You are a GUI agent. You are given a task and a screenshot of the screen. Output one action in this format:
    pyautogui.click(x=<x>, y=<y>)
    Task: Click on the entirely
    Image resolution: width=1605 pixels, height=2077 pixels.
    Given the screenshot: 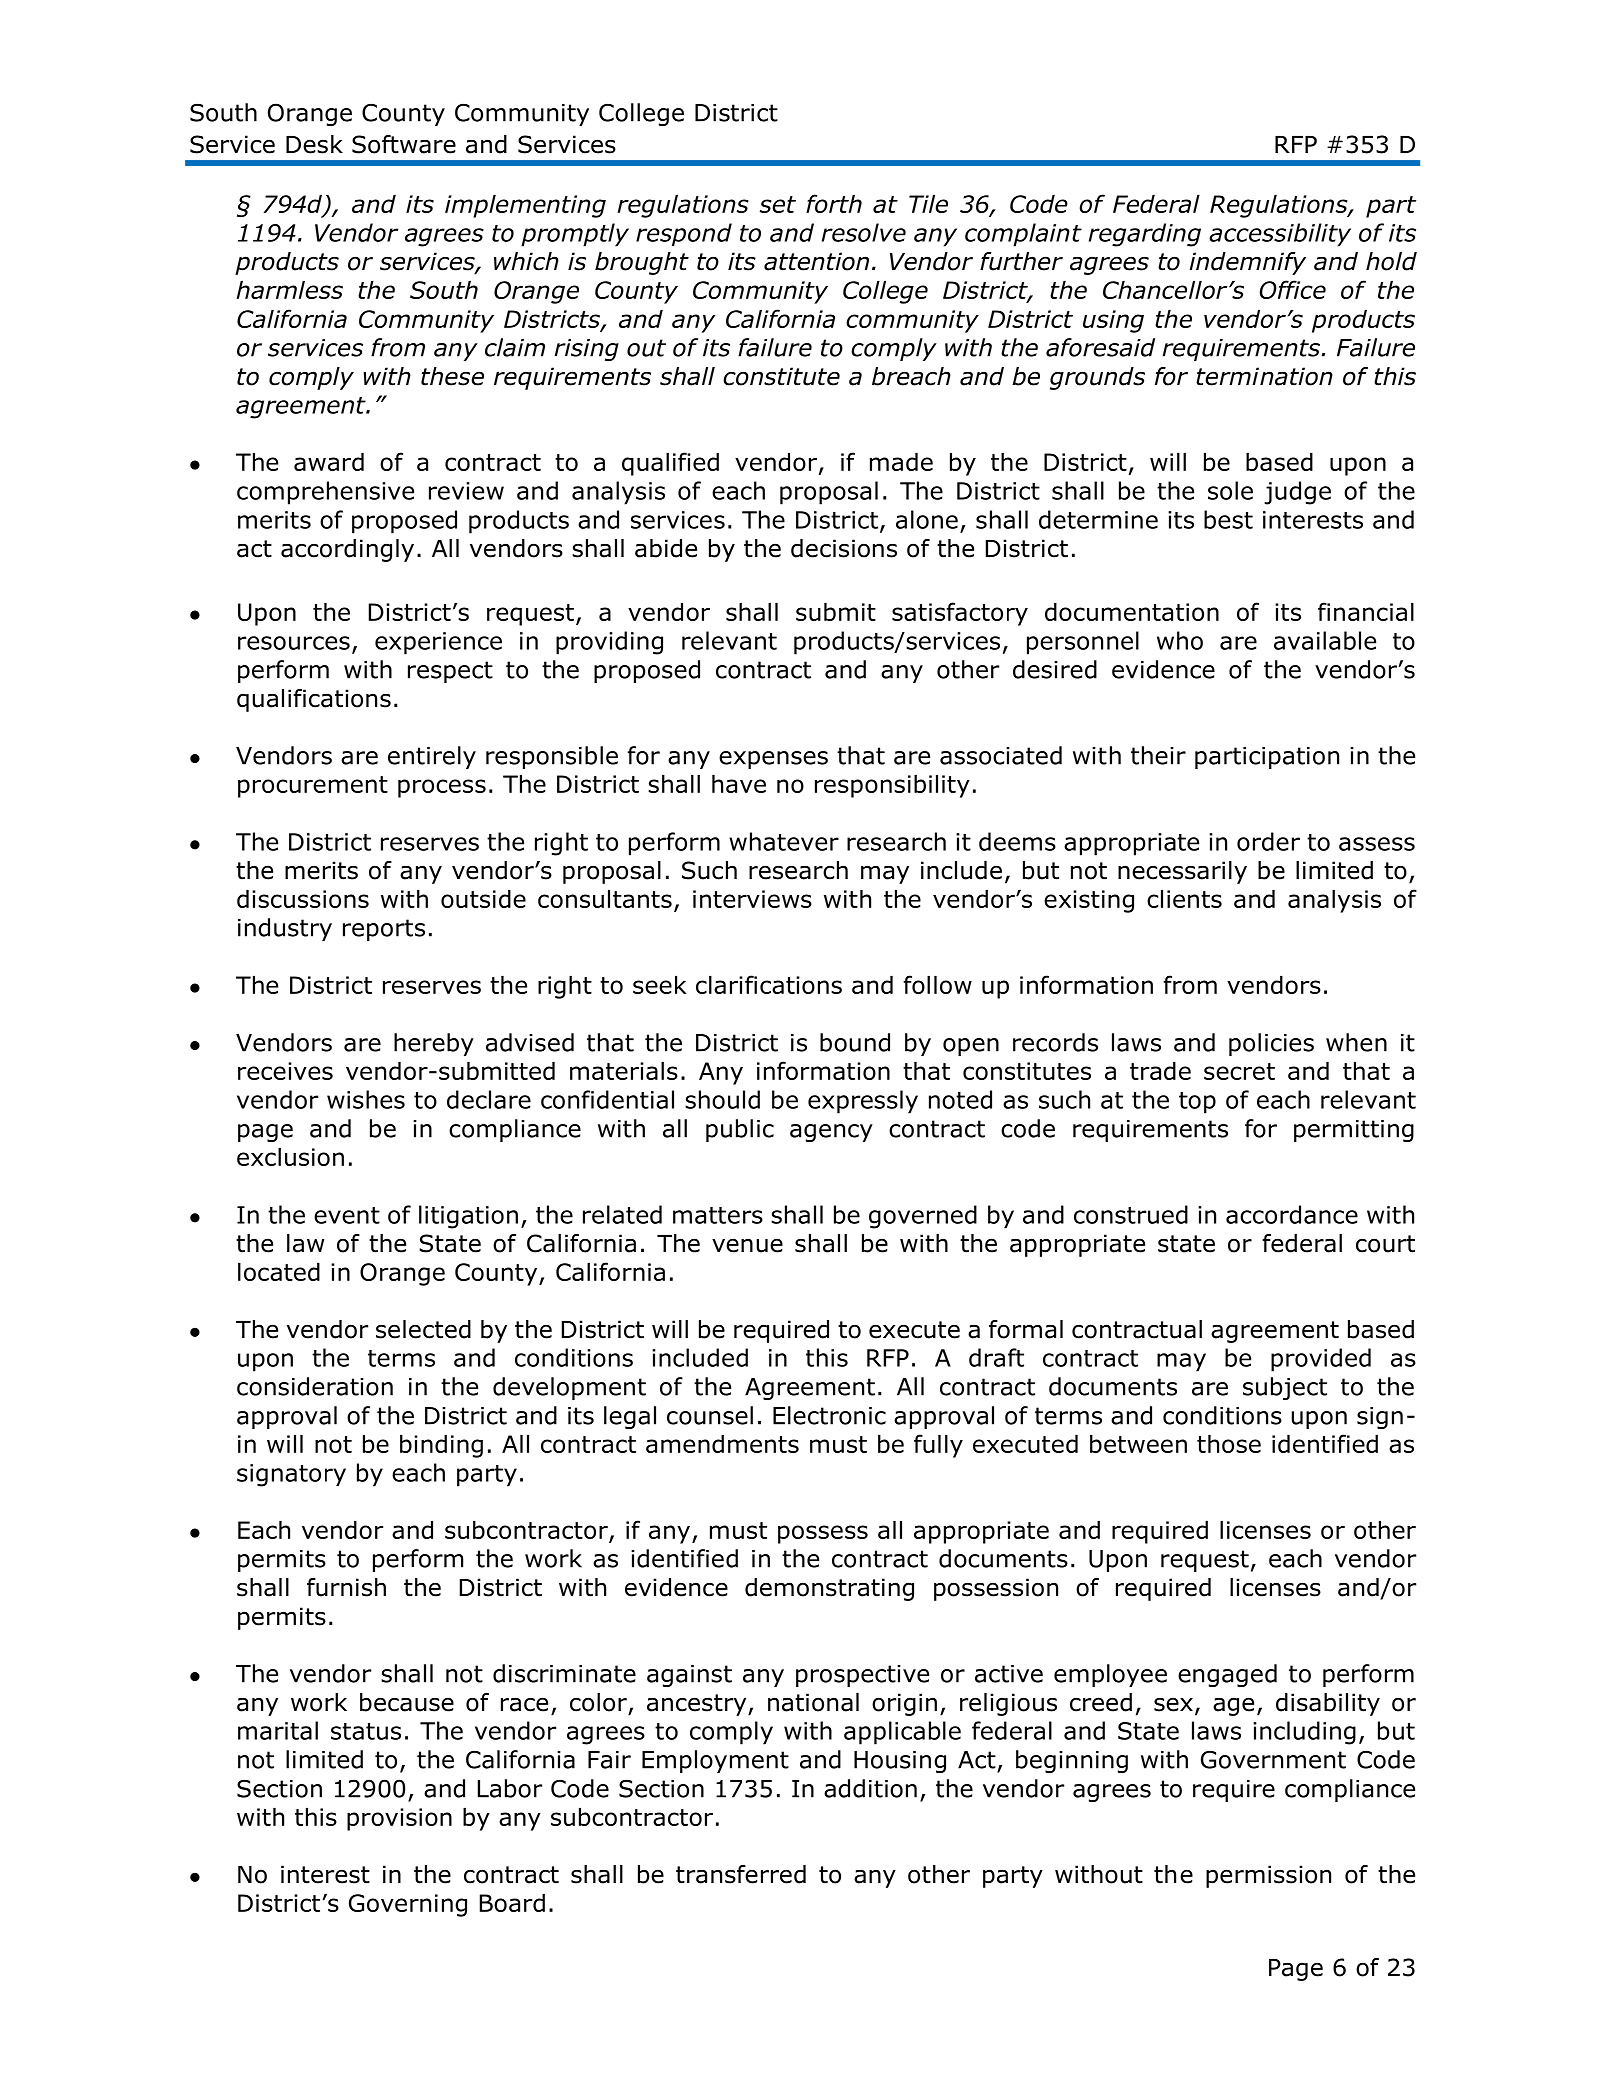 What is the action you would take?
    pyautogui.click(x=432, y=757)
